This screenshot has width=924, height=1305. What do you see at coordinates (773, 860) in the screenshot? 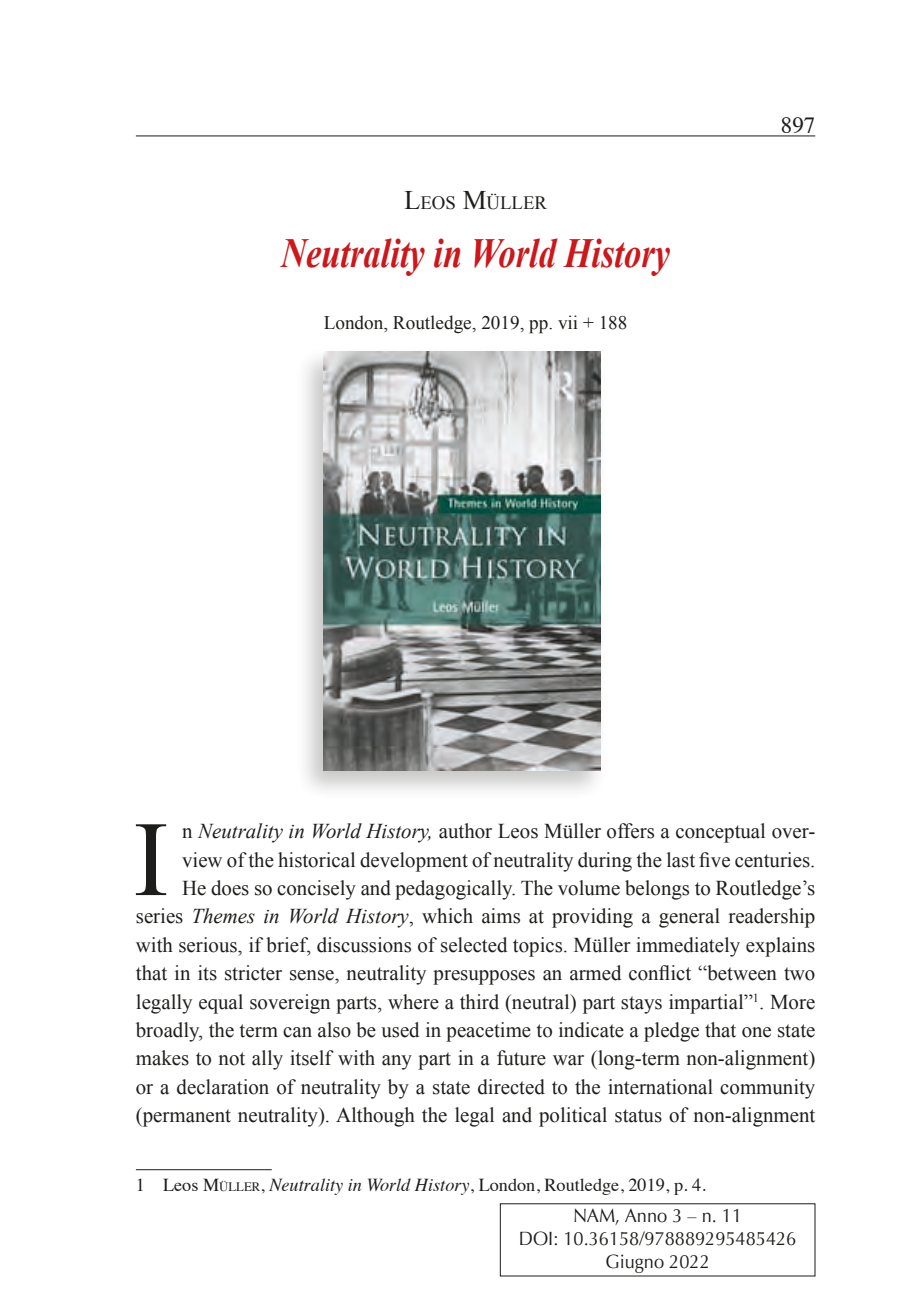
I see `centuries` at bounding box center [773, 860].
